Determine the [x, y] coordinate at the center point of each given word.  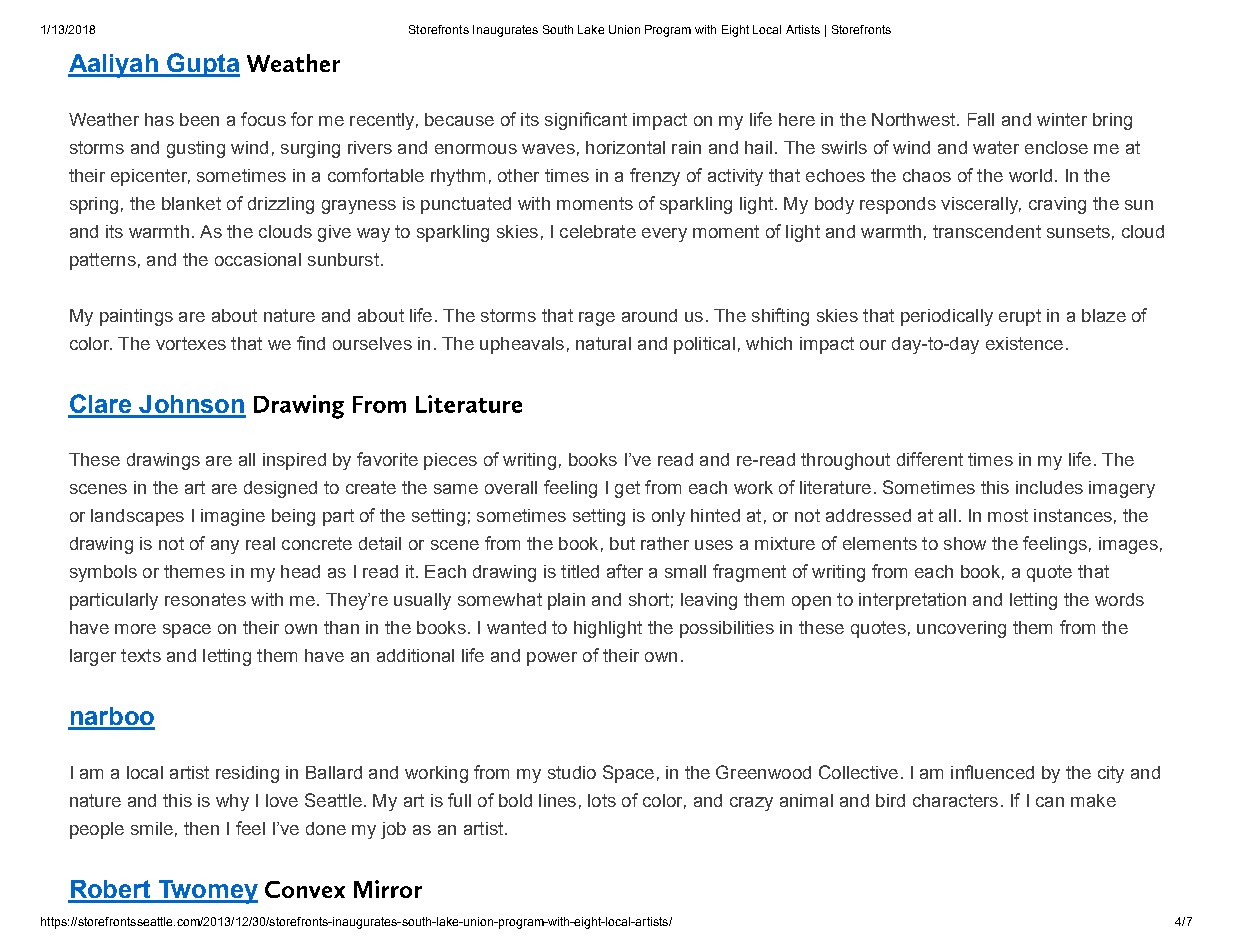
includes [1049, 487]
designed [280, 489]
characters [955, 800]
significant [586, 121]
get [627, 489]
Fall [981, 119]
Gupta [202, 65]
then [201, 828]
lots [602, 800]
